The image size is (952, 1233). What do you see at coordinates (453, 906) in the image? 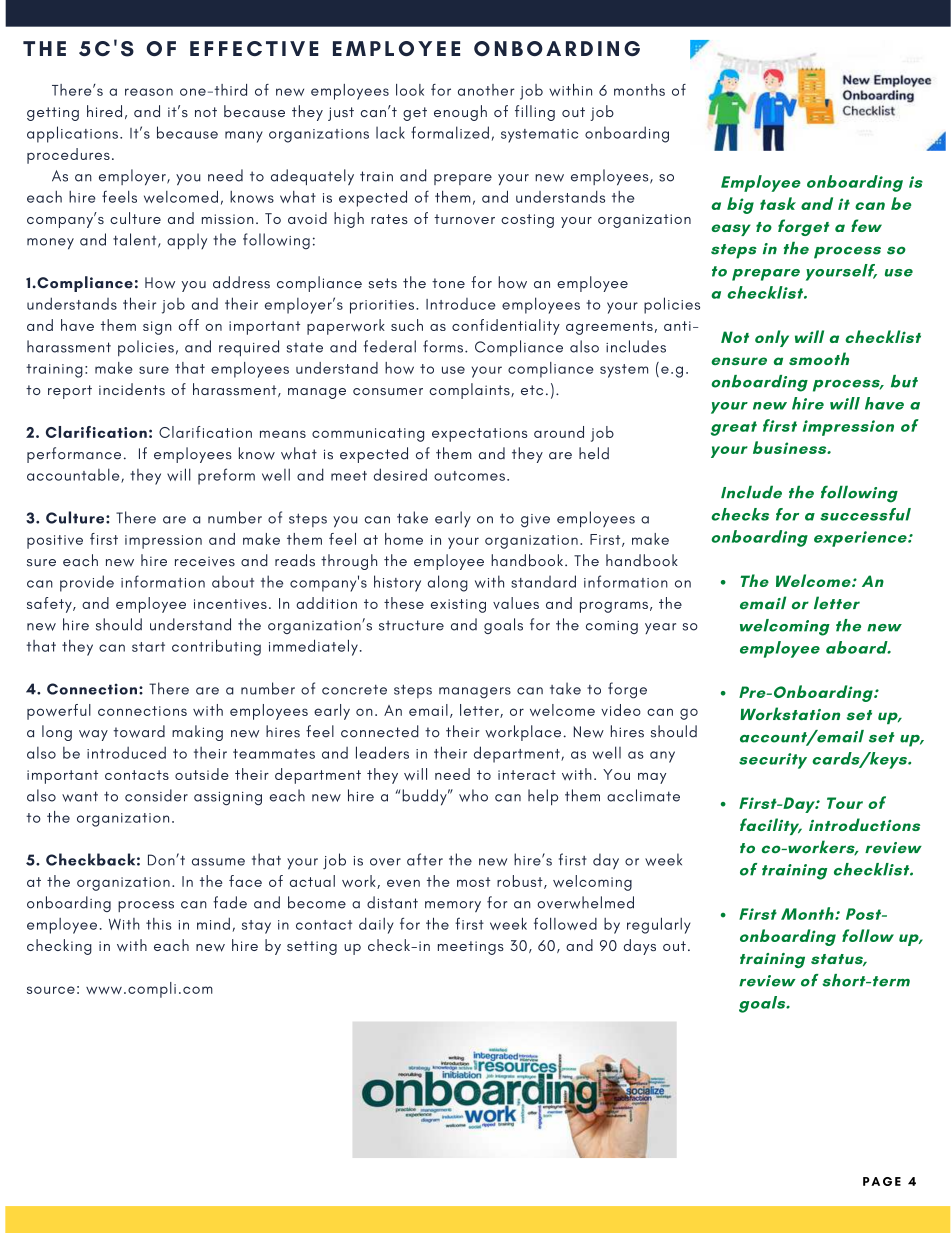
I see `memory` at bounding box center [453, 906].
